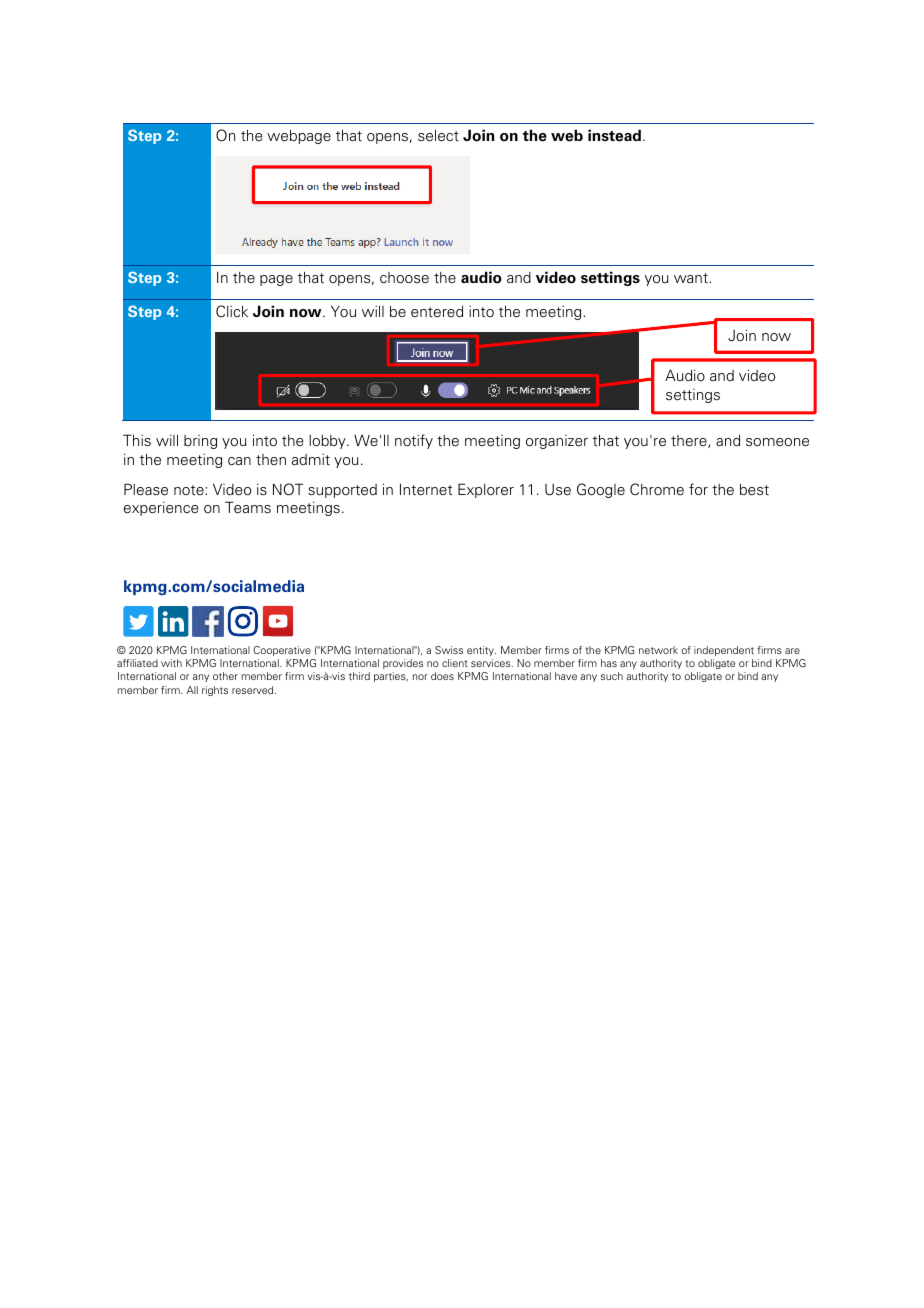 This document has height=1308, width=924. I want to click on instead, so click(614, 135).
